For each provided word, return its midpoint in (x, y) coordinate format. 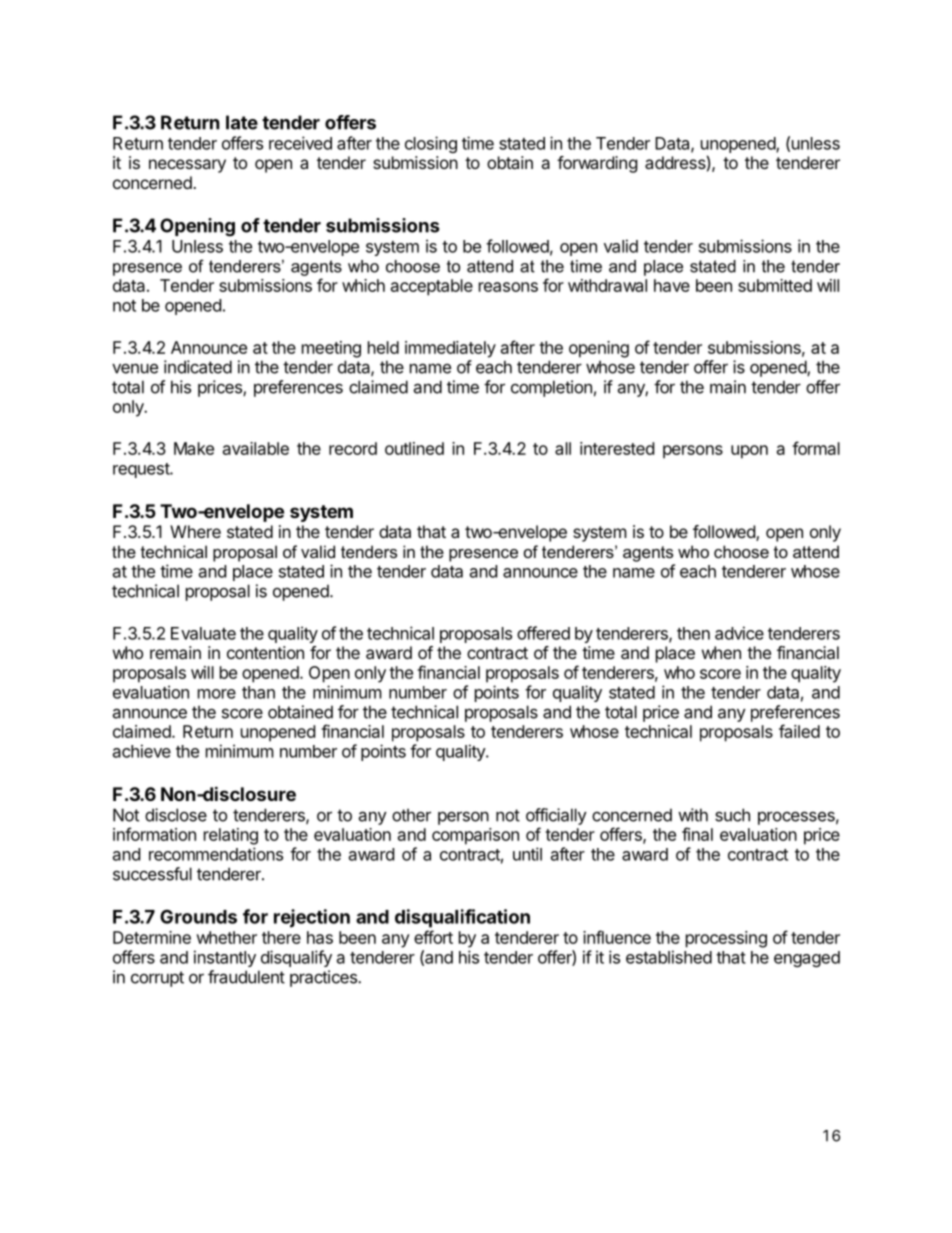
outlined (414, 448)
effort (433, 937)
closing (431, 144)
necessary (187, 166)
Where (195, 531)
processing (726, 939)
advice (739, 633)
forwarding (597, 164)
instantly (225, 958)
